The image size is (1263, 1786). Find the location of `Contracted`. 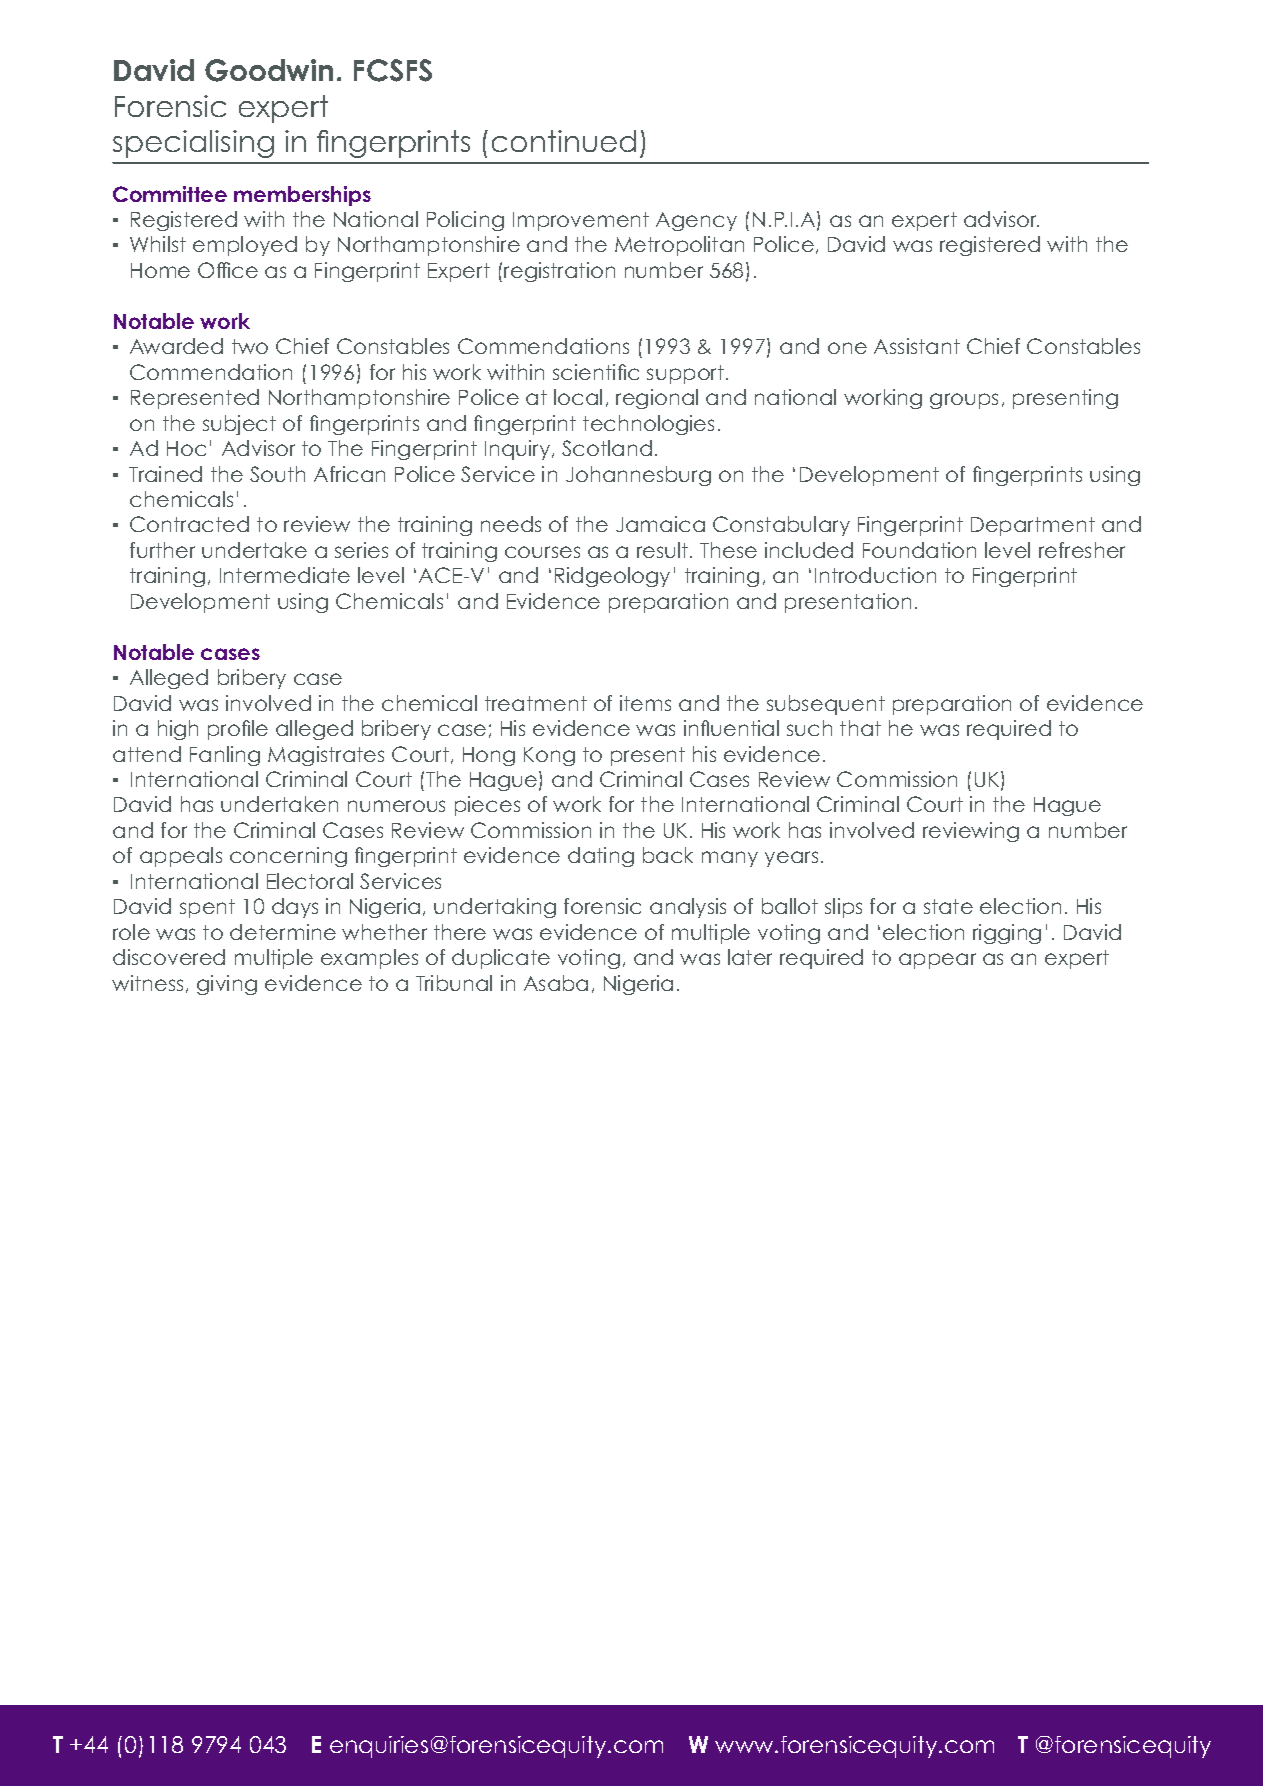

Contracted is located at coordinates (189, 524).
